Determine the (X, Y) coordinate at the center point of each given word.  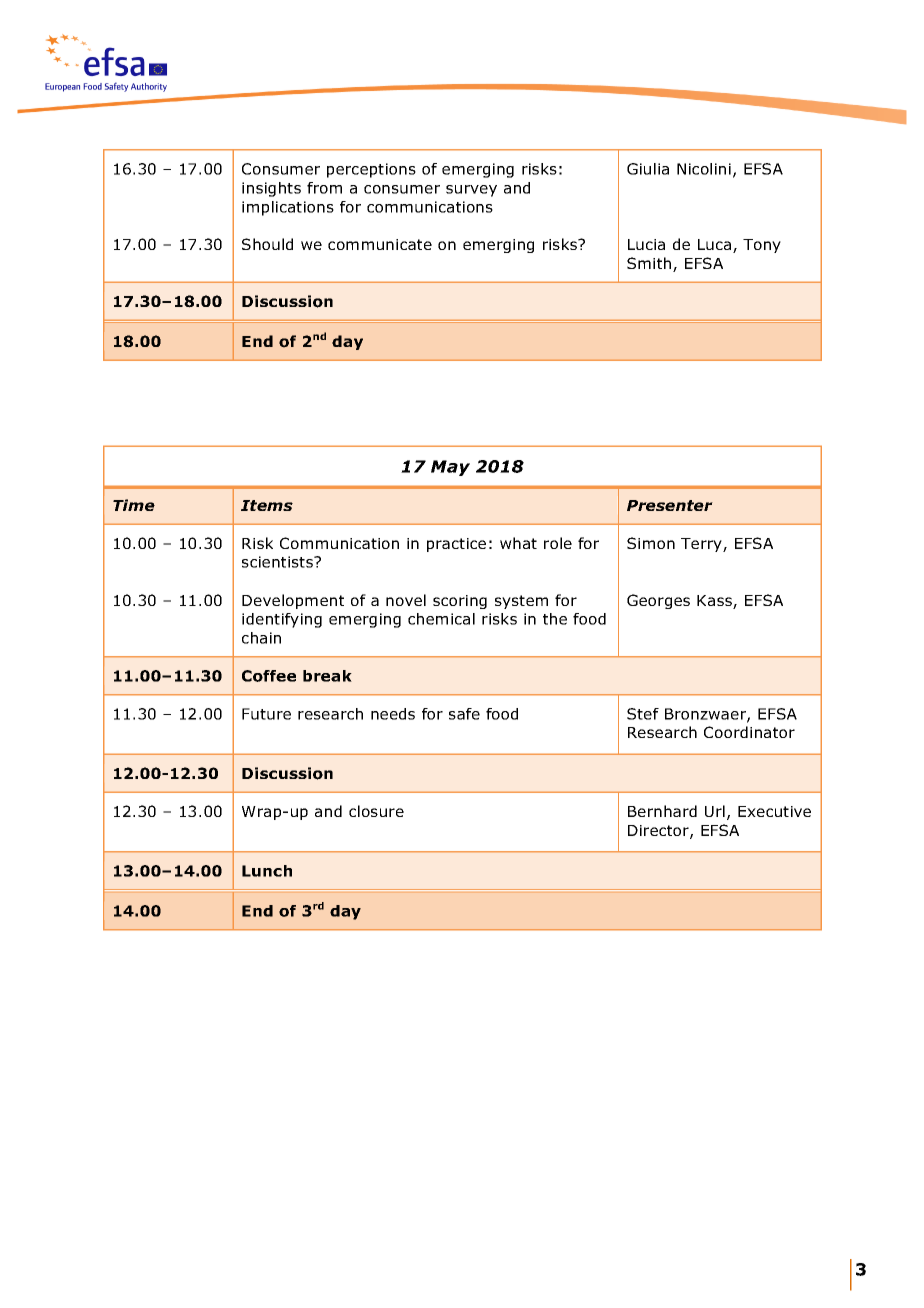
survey (471, 191)
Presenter (670, 505)
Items (267, 505)
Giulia (648, 169)
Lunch (267, 871)
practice (456, 545)
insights (271, 189)
